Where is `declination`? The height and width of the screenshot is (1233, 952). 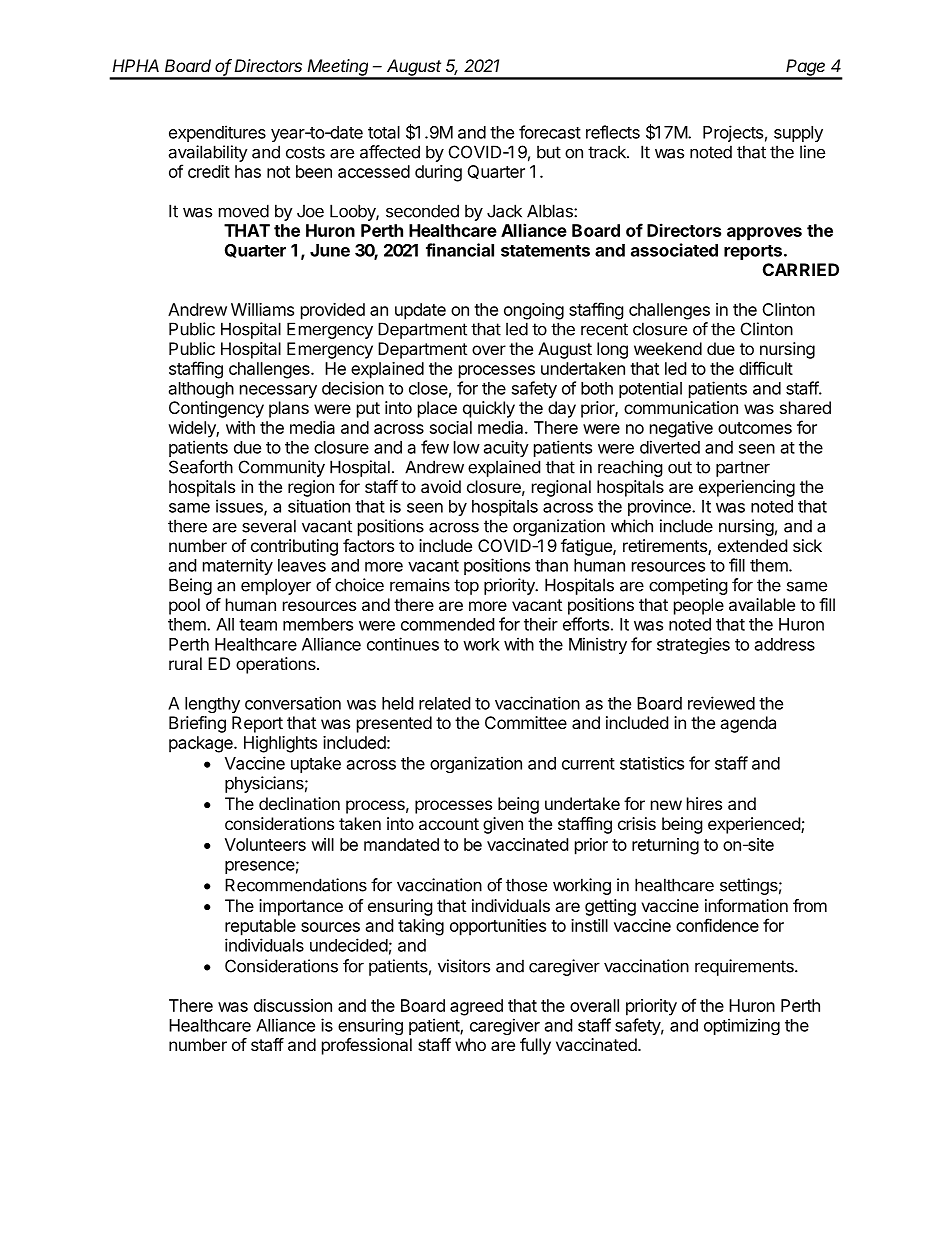 declination is located at coordinates (299, 803).
